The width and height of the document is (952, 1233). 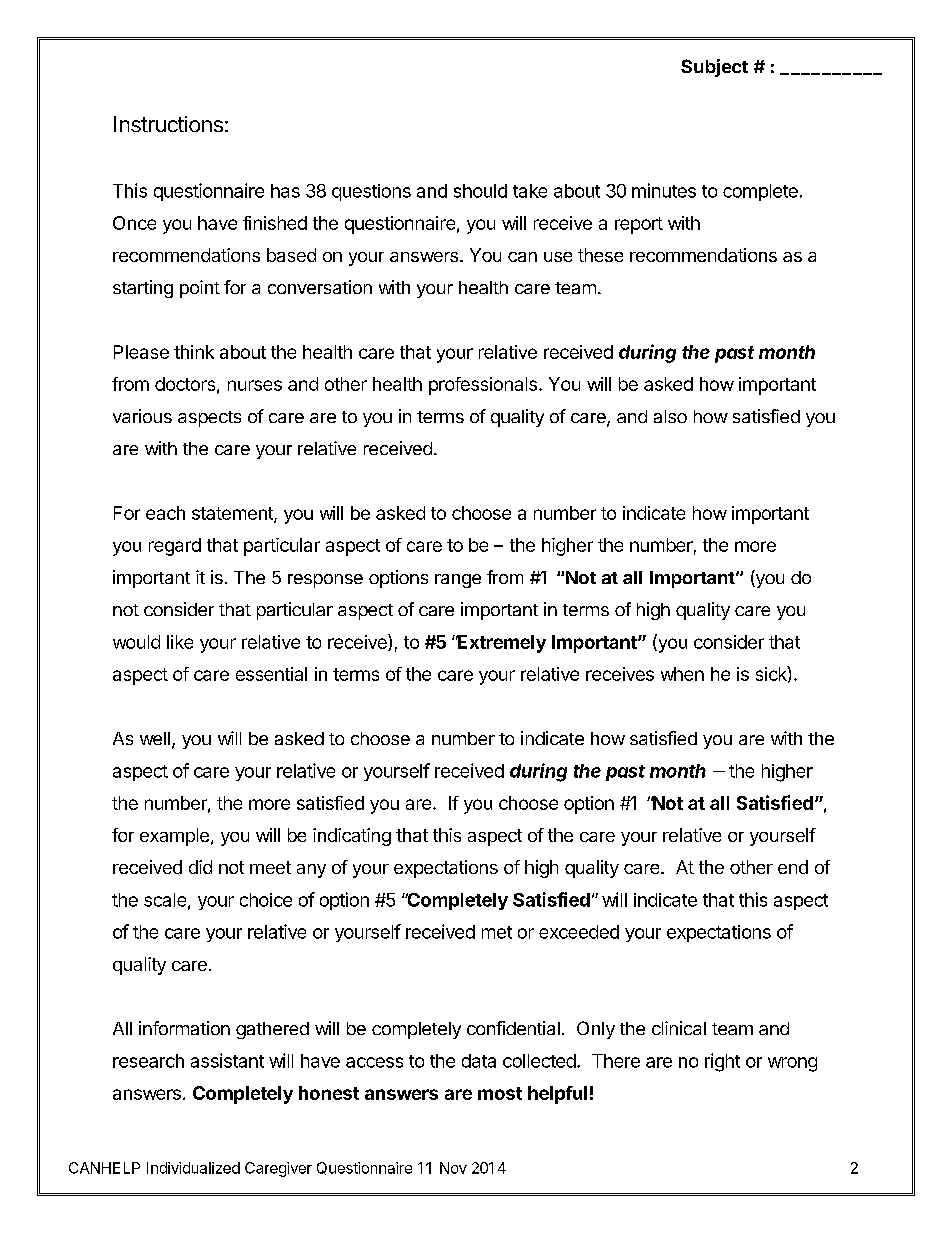 I want to click on Individualized, so click(x=193, y=1168).
